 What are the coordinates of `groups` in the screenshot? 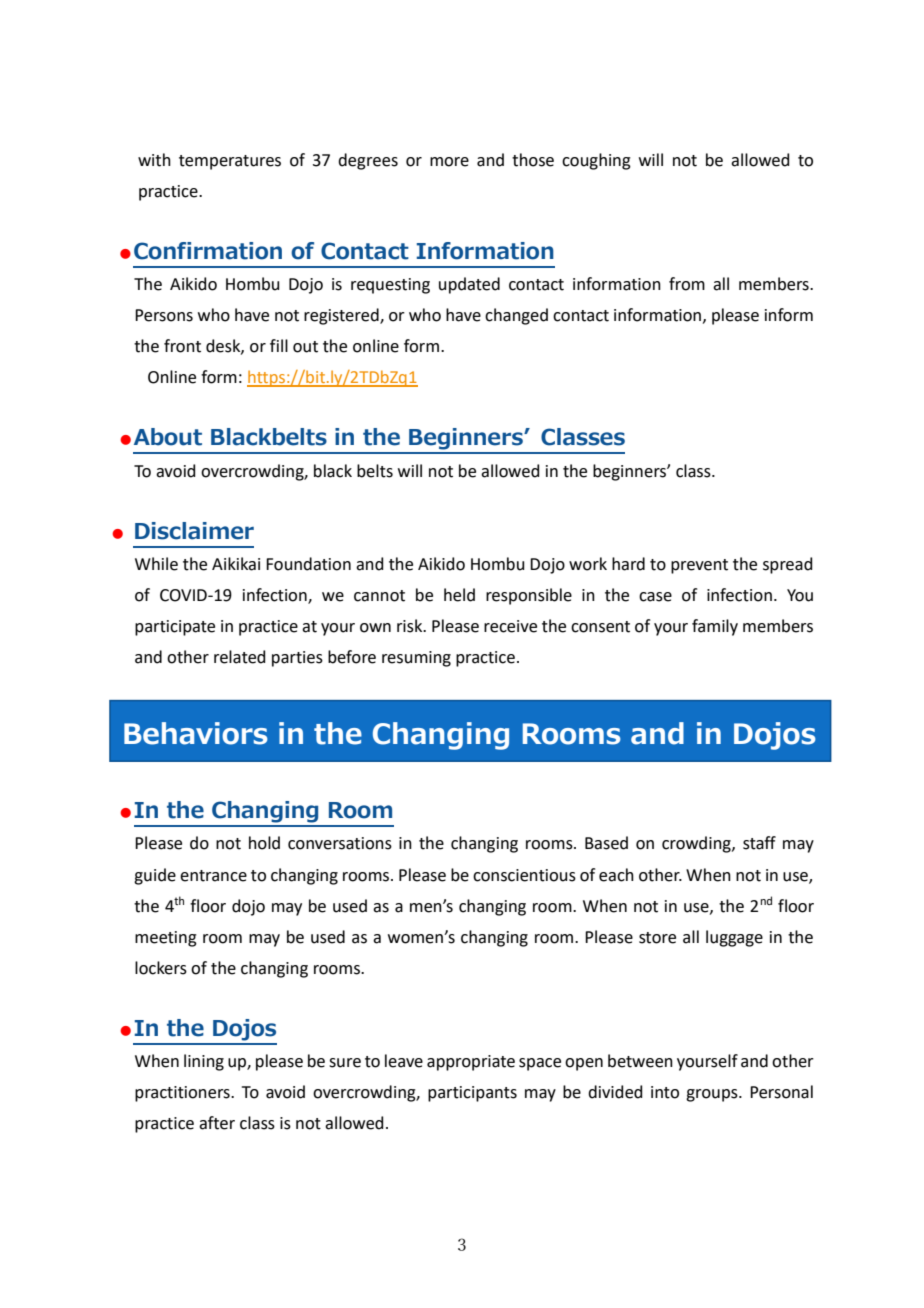 It's located at (713, 1095).
